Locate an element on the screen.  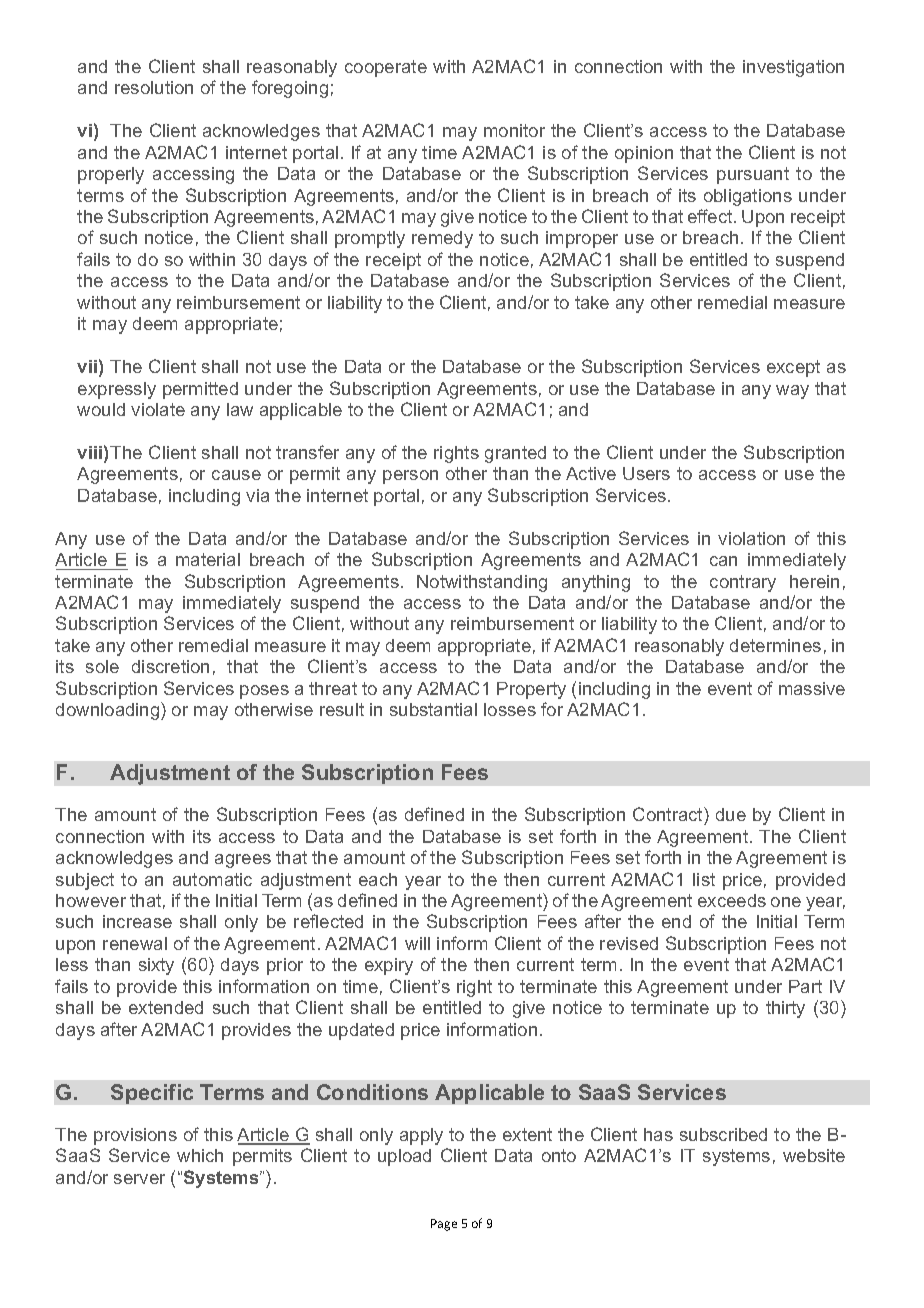
investigation is located at coordinates (793, 68).
